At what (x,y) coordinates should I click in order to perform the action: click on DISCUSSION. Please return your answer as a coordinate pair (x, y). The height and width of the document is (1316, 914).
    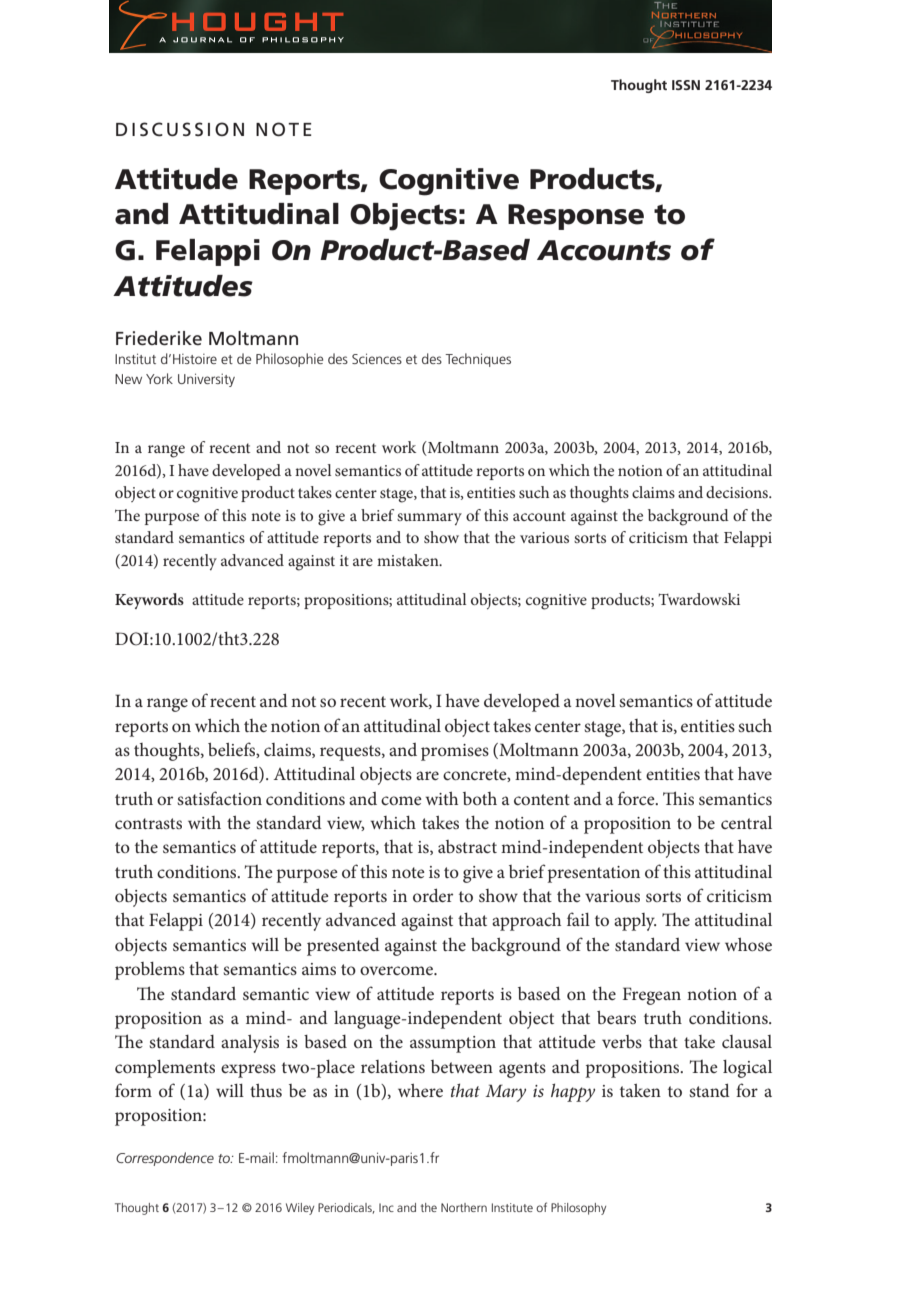
    Looking at the image, I should click on (180, 129).
